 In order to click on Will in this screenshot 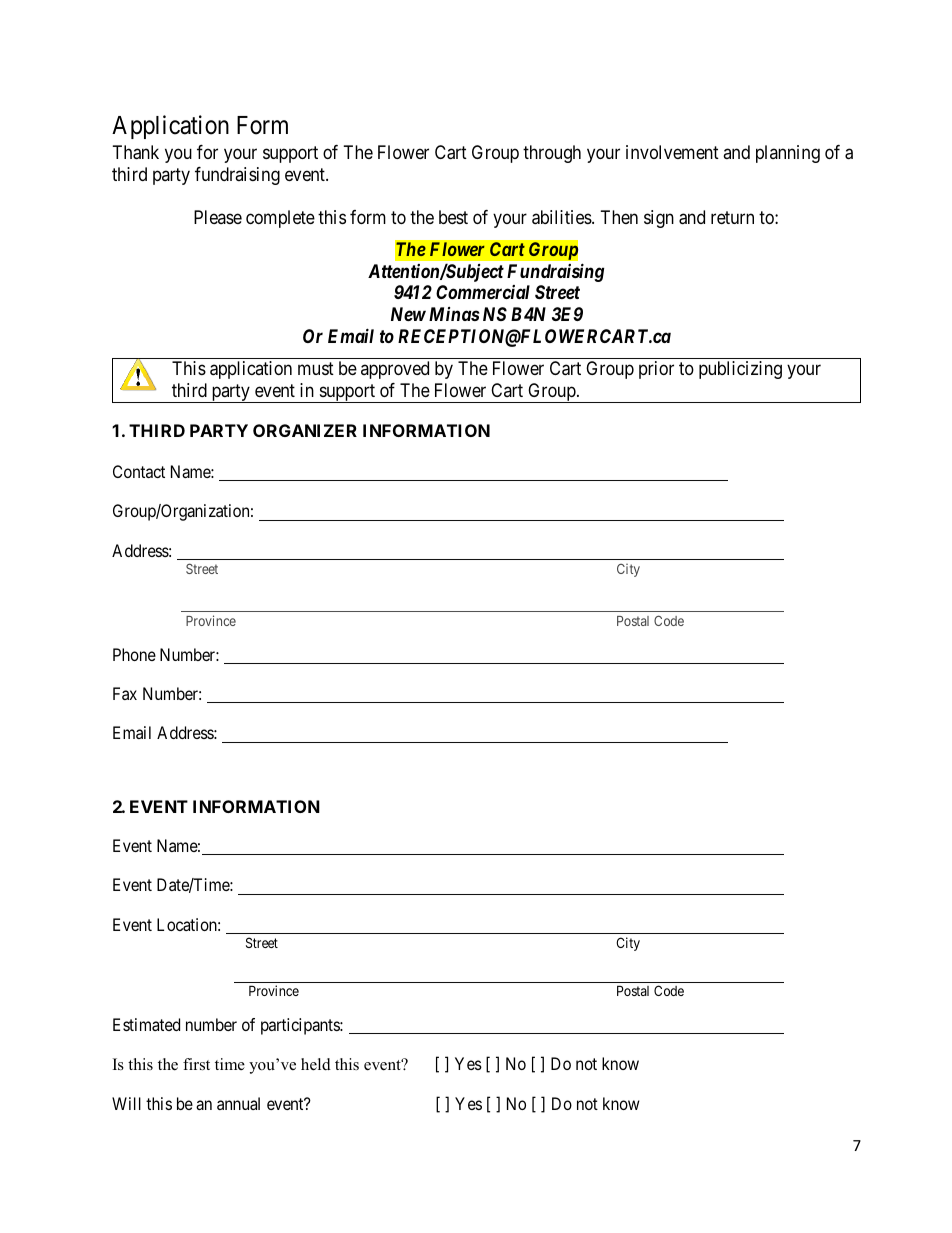, I will do `click(126, 1103)`.
